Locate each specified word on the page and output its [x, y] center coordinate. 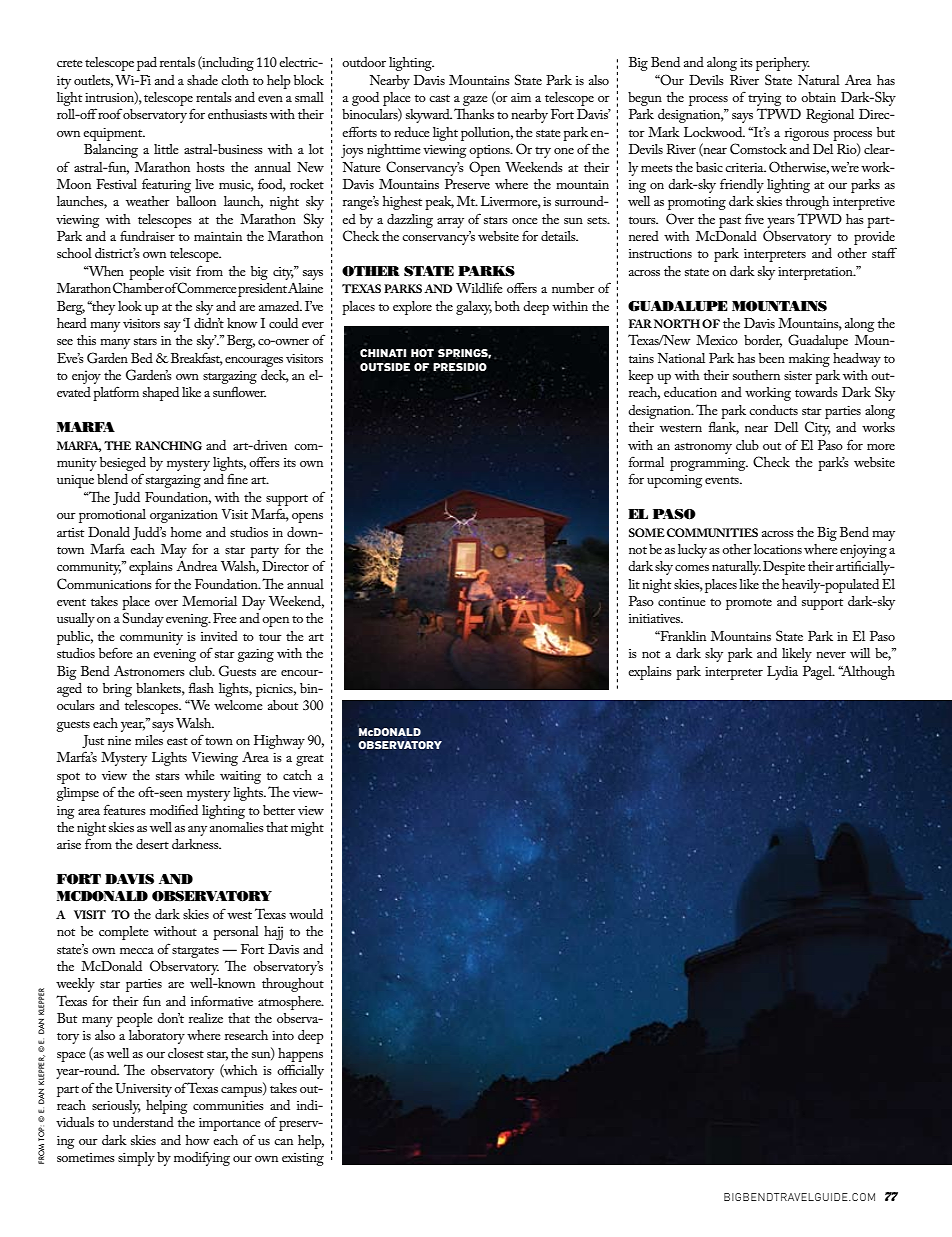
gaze [475, 101]
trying [765, 99]
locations [778, 549]
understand [143, 1122]
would [306, 914]
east [177, 741]
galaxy [474, 308]
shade [202, 80]
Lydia [782, 673]
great [310, 760]
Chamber [138, 287]
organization [184, 516]
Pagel [819, 673]
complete [124, 933]
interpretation [816, 273]
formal [646, 461]
